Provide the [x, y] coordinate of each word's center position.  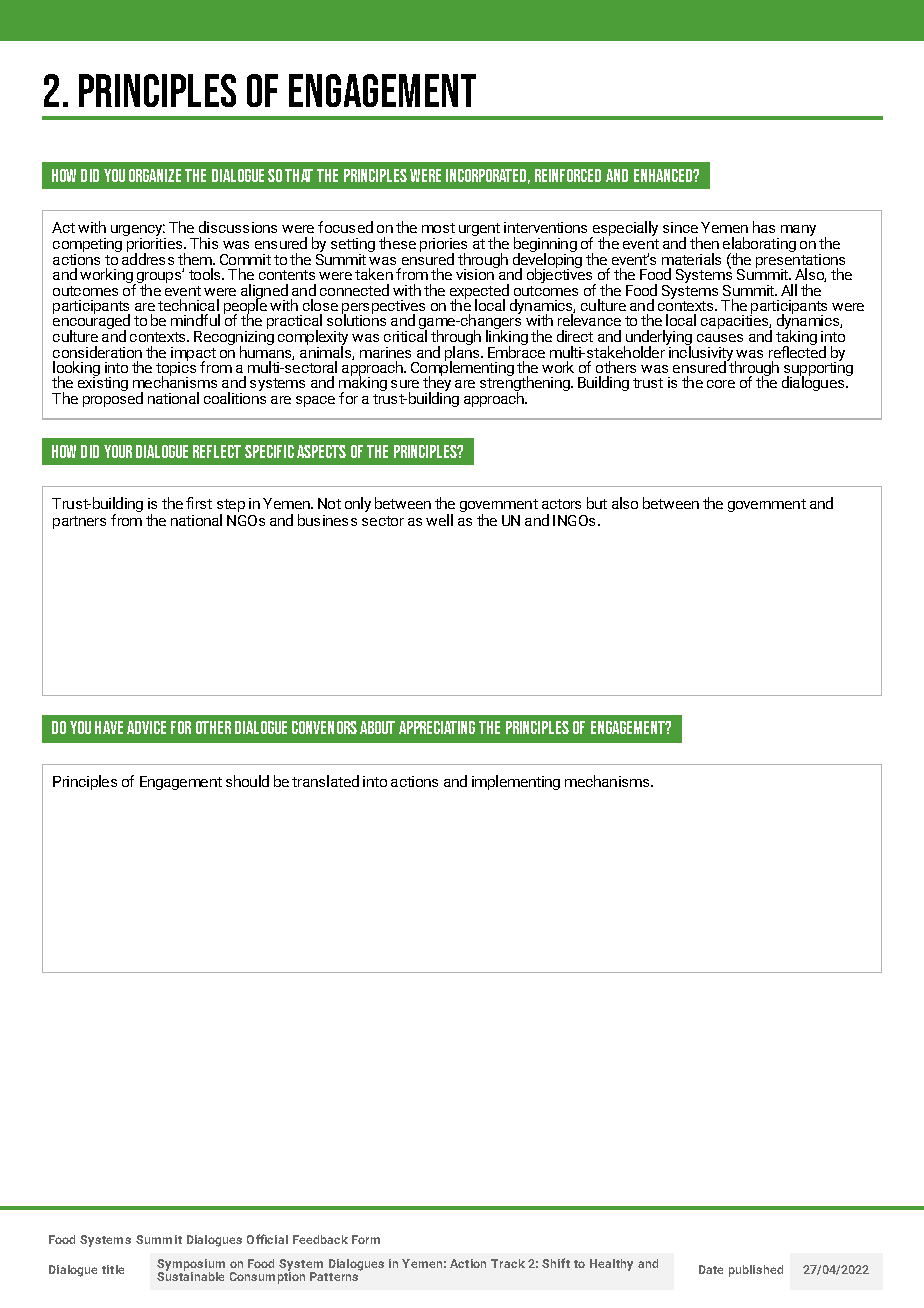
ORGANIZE [155, 175]
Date [711, 1269]
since [680, 227]
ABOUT [377, 727]
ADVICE [146, 727]
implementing [516, 782]
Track [508, 1263]
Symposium [191, 1266]
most [438, 228]
